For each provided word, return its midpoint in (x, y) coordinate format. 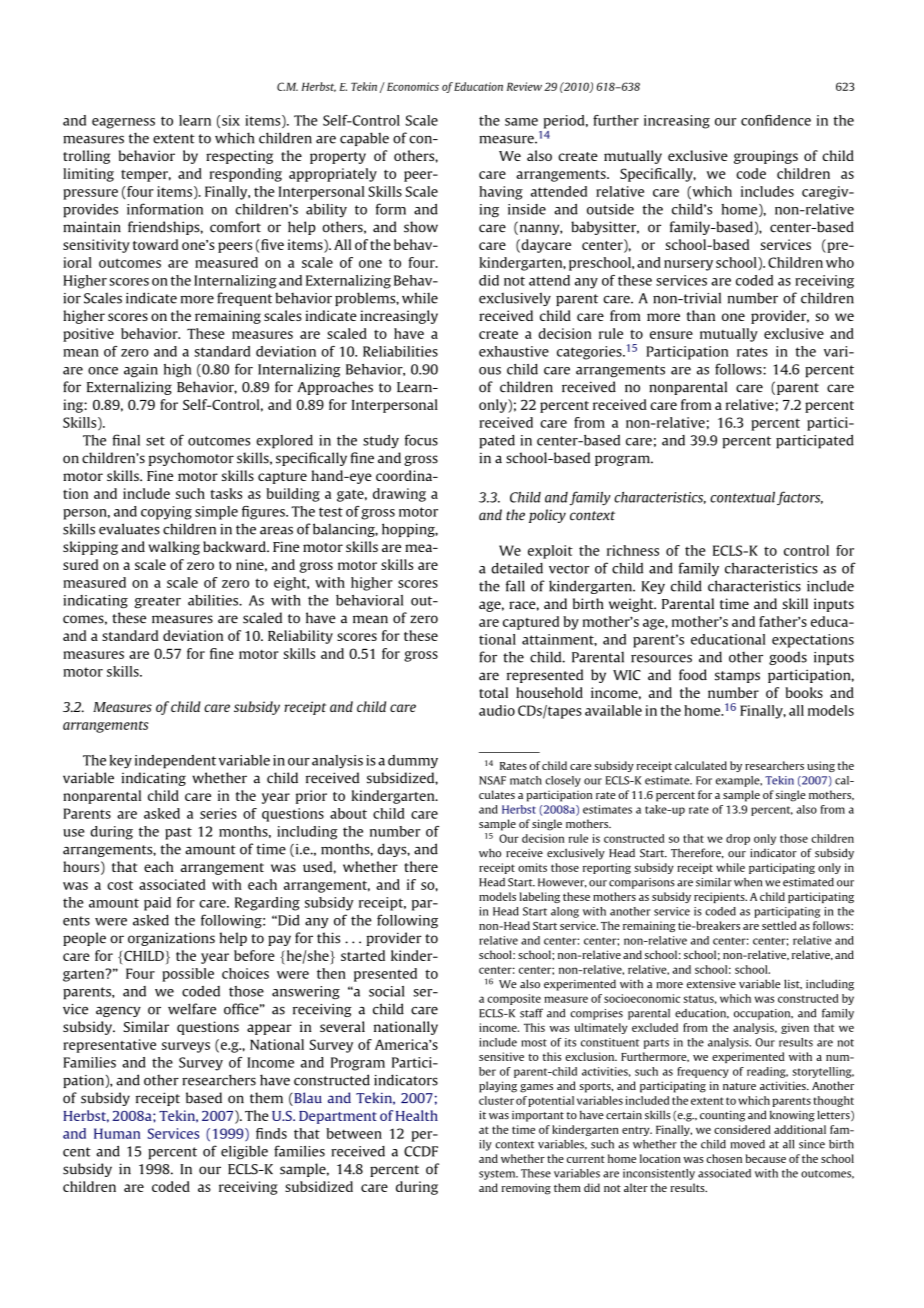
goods (788, 658)
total (493, 692)
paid (157, 904)
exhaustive (514, 351)
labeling (540, 897)
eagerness (123, 123)
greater (157, 602)
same (521, 122)
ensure (671, 335)
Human (117, 1133)
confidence (776, 120)
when (748, 882)
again (141, 371)
